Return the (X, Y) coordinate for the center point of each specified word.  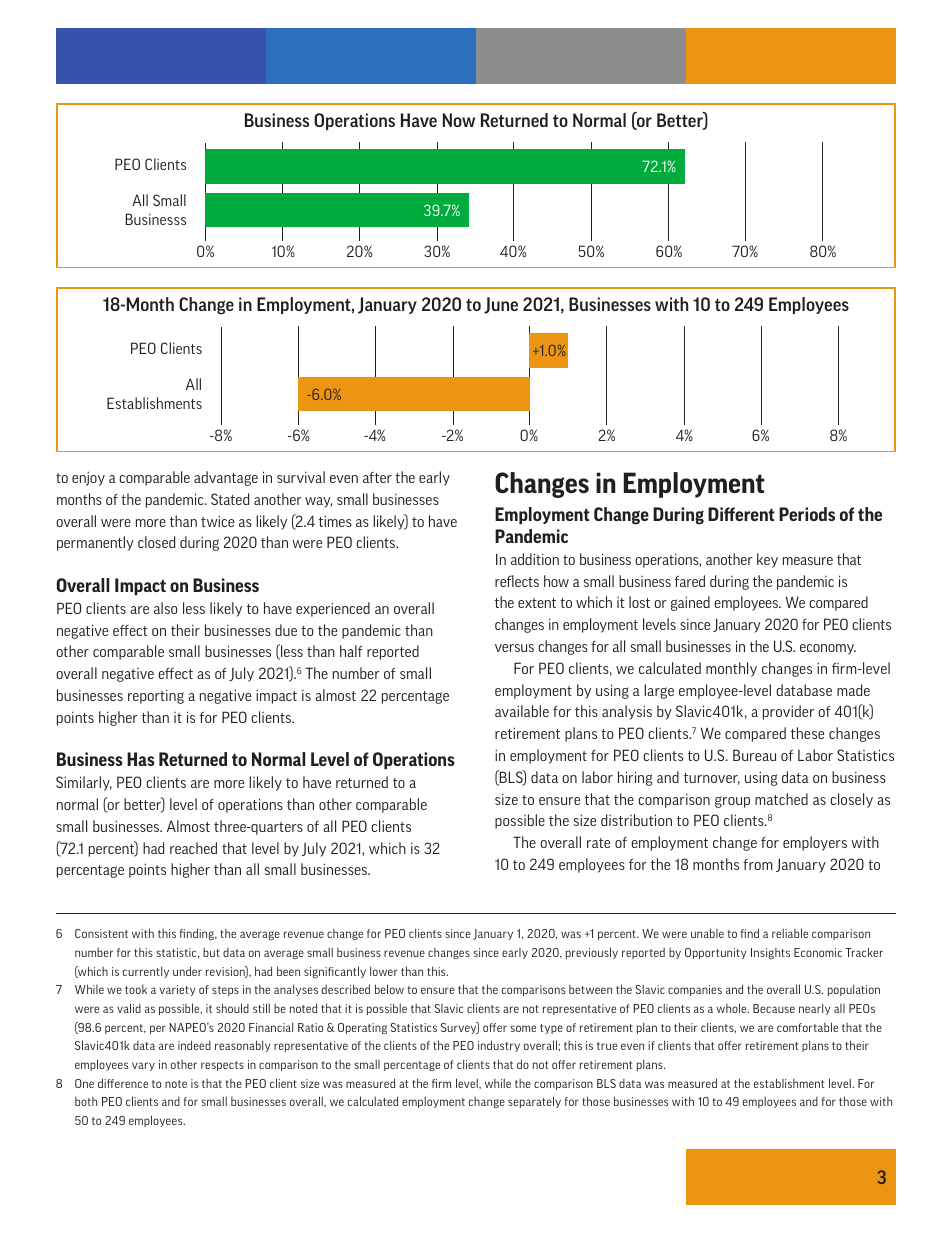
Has (141, 759)
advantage (226, 478)
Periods (807, 514)
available (522, 711)
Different (741, 514)
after (377, 477)
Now (459, 120)
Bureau (754, 755)
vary (143, 1066)
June (501, 305)
